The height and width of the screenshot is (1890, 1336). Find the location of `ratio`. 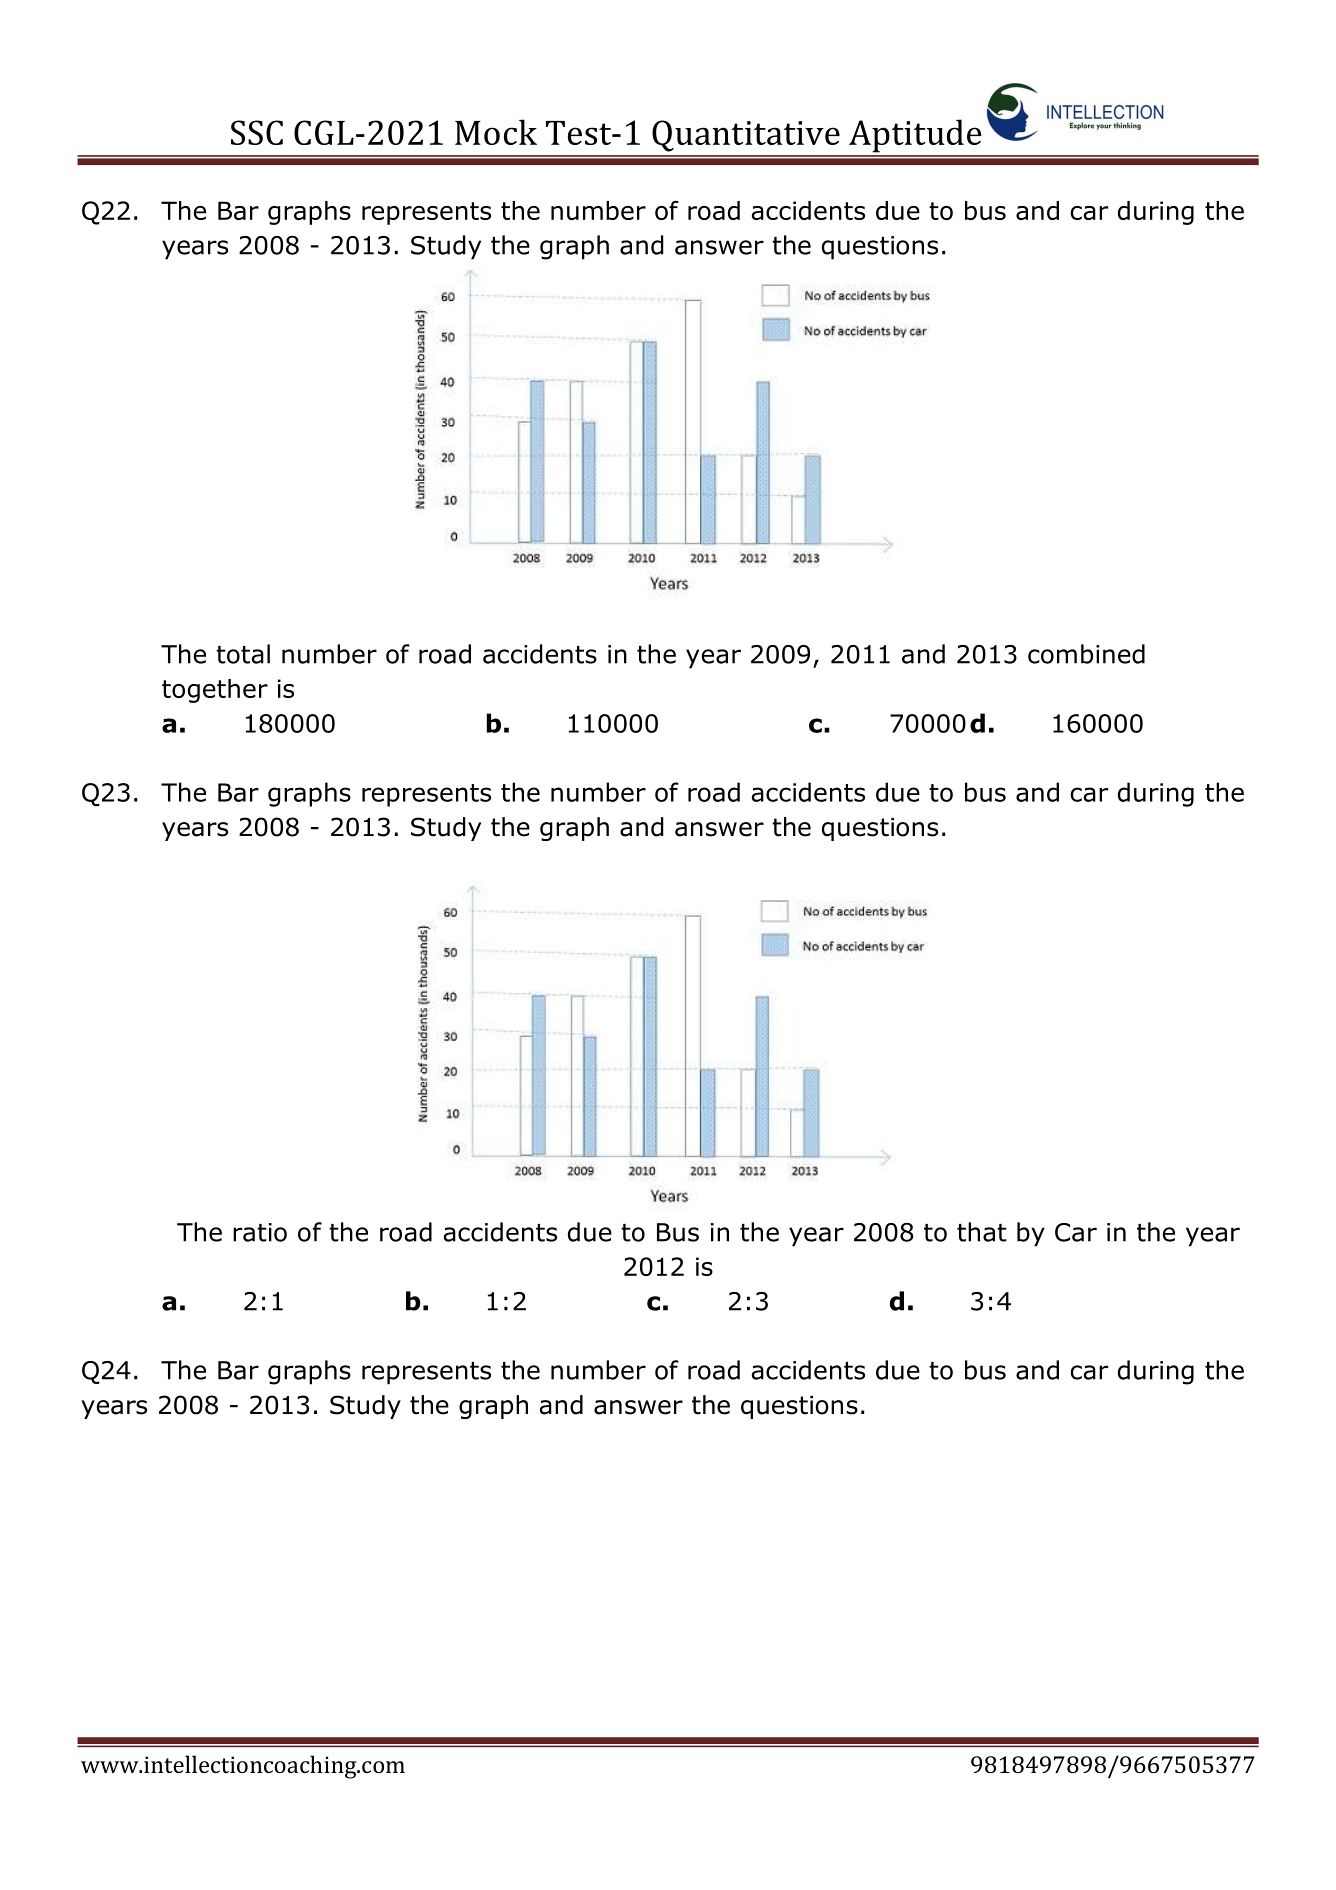

ratio is located at coordinates (260, 1232).
